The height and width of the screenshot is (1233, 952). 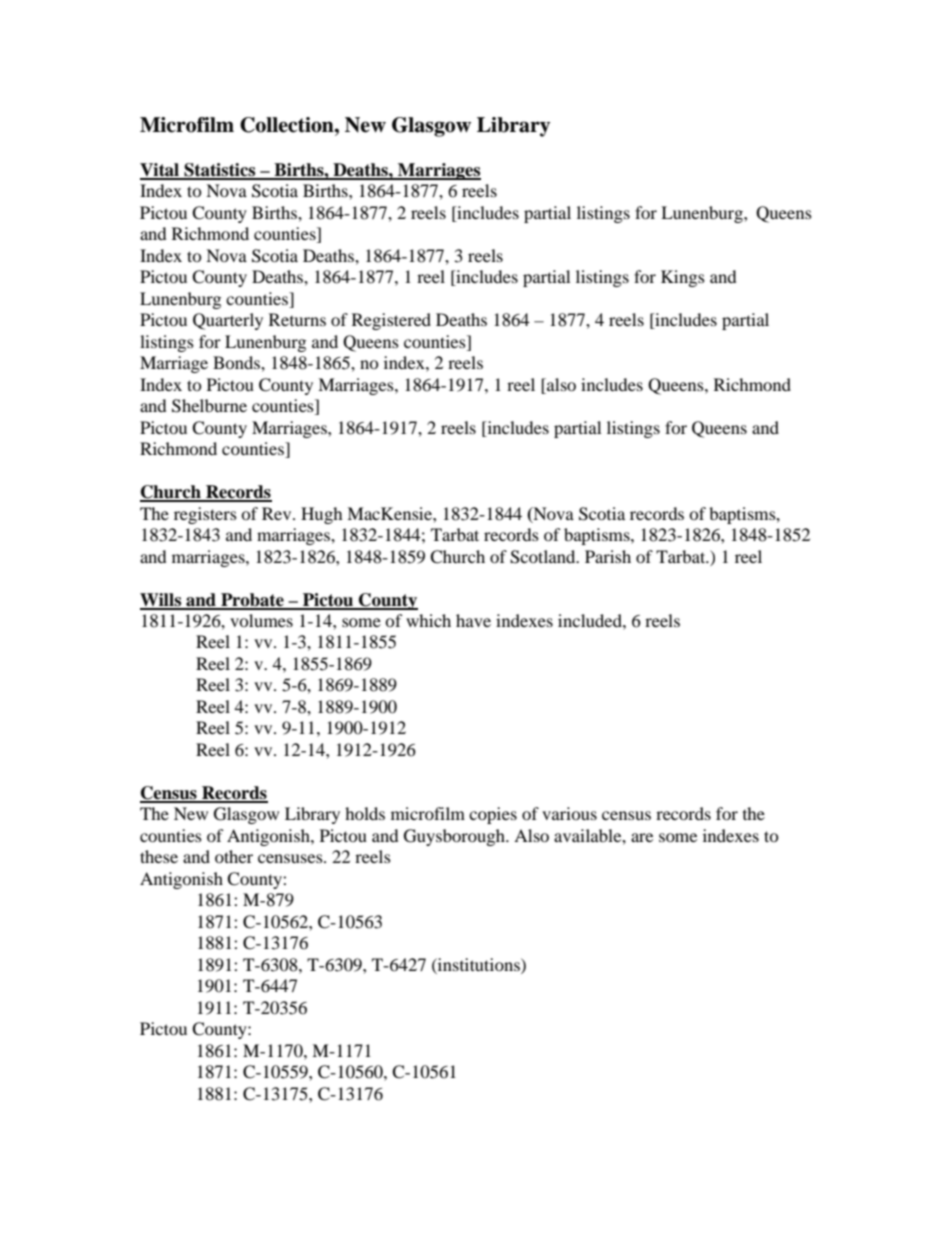 What do you see at coordinates (322, 515) in the screenshot?
I see `Hugh` at bounding box center [322, 515].
